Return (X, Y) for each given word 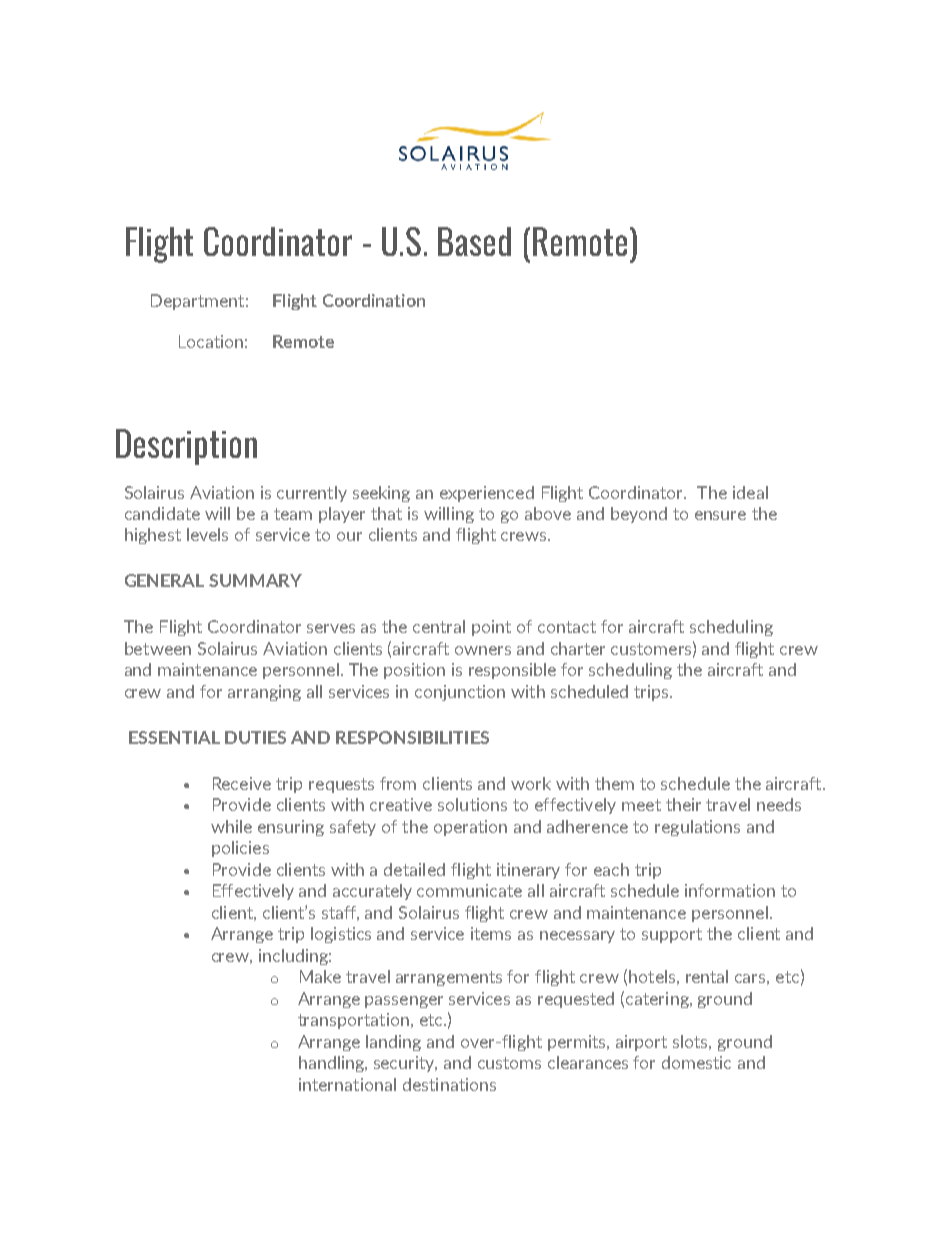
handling (332, 1064)
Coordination (374, 300)
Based (474, 241)
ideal (750, 492)
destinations (449, 1084)
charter (578, 648)
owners (483, 650)
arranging (264, 693)
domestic (696, 1062)
